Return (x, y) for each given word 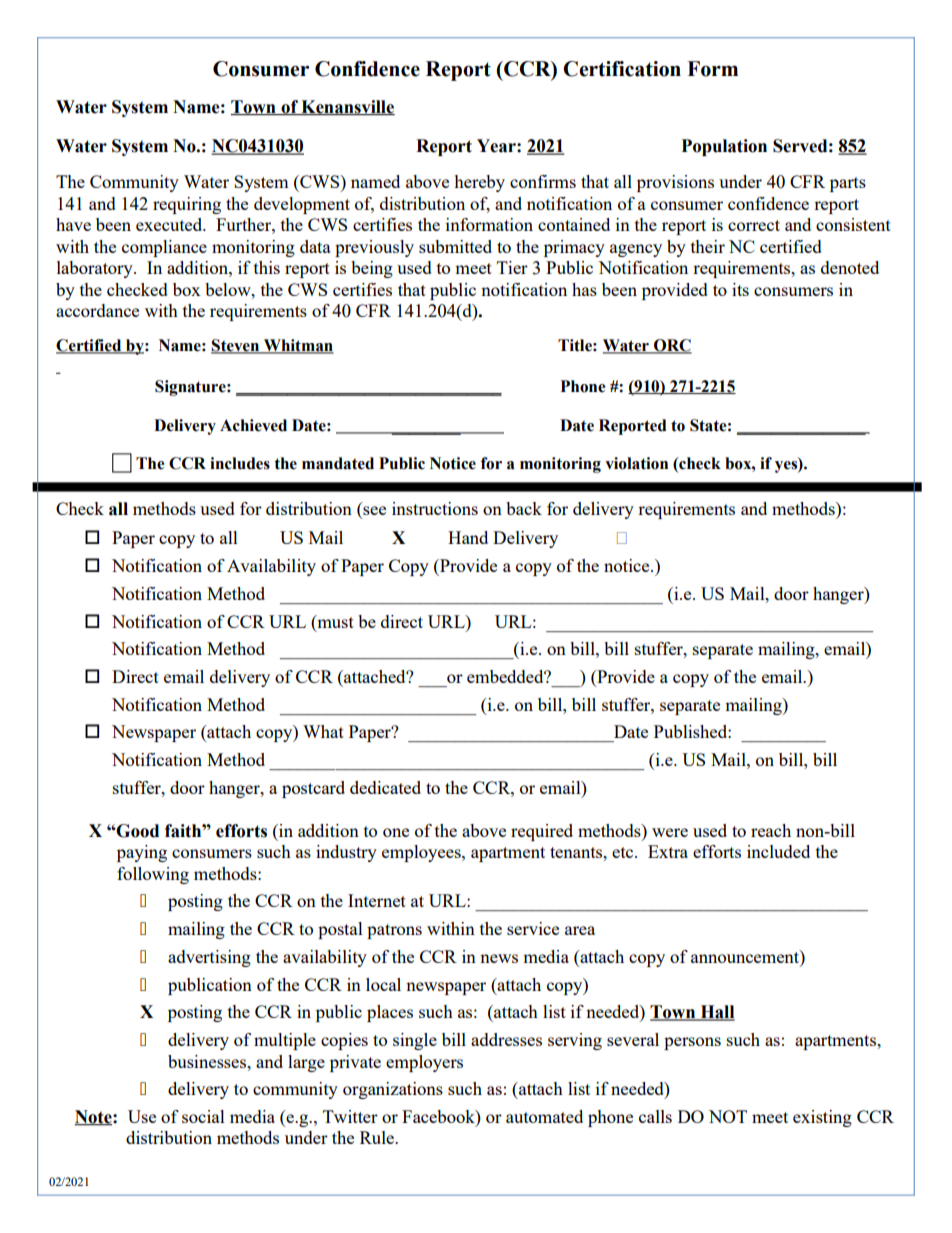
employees (422, 853)
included (778, 851)
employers (424, 1063)
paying (142, 853)
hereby (479, 183)
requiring (187, 205)
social (203, 1116)
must (334, 621)
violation (636, 463)
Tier (512, 267)
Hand (468, 537)
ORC (672, 346)
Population (724, 147)
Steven (236, 346)
